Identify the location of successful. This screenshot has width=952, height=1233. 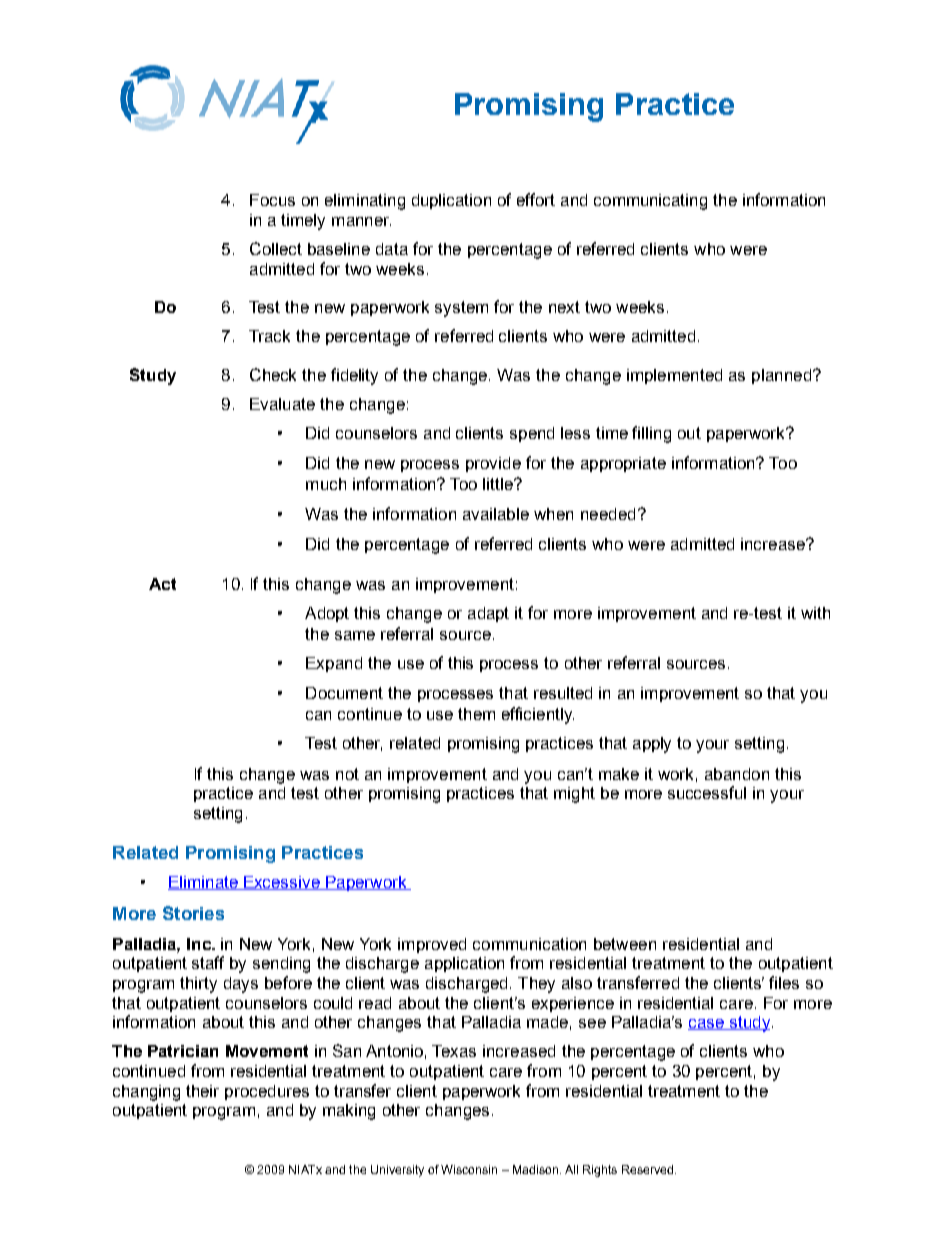
(707, 792).
